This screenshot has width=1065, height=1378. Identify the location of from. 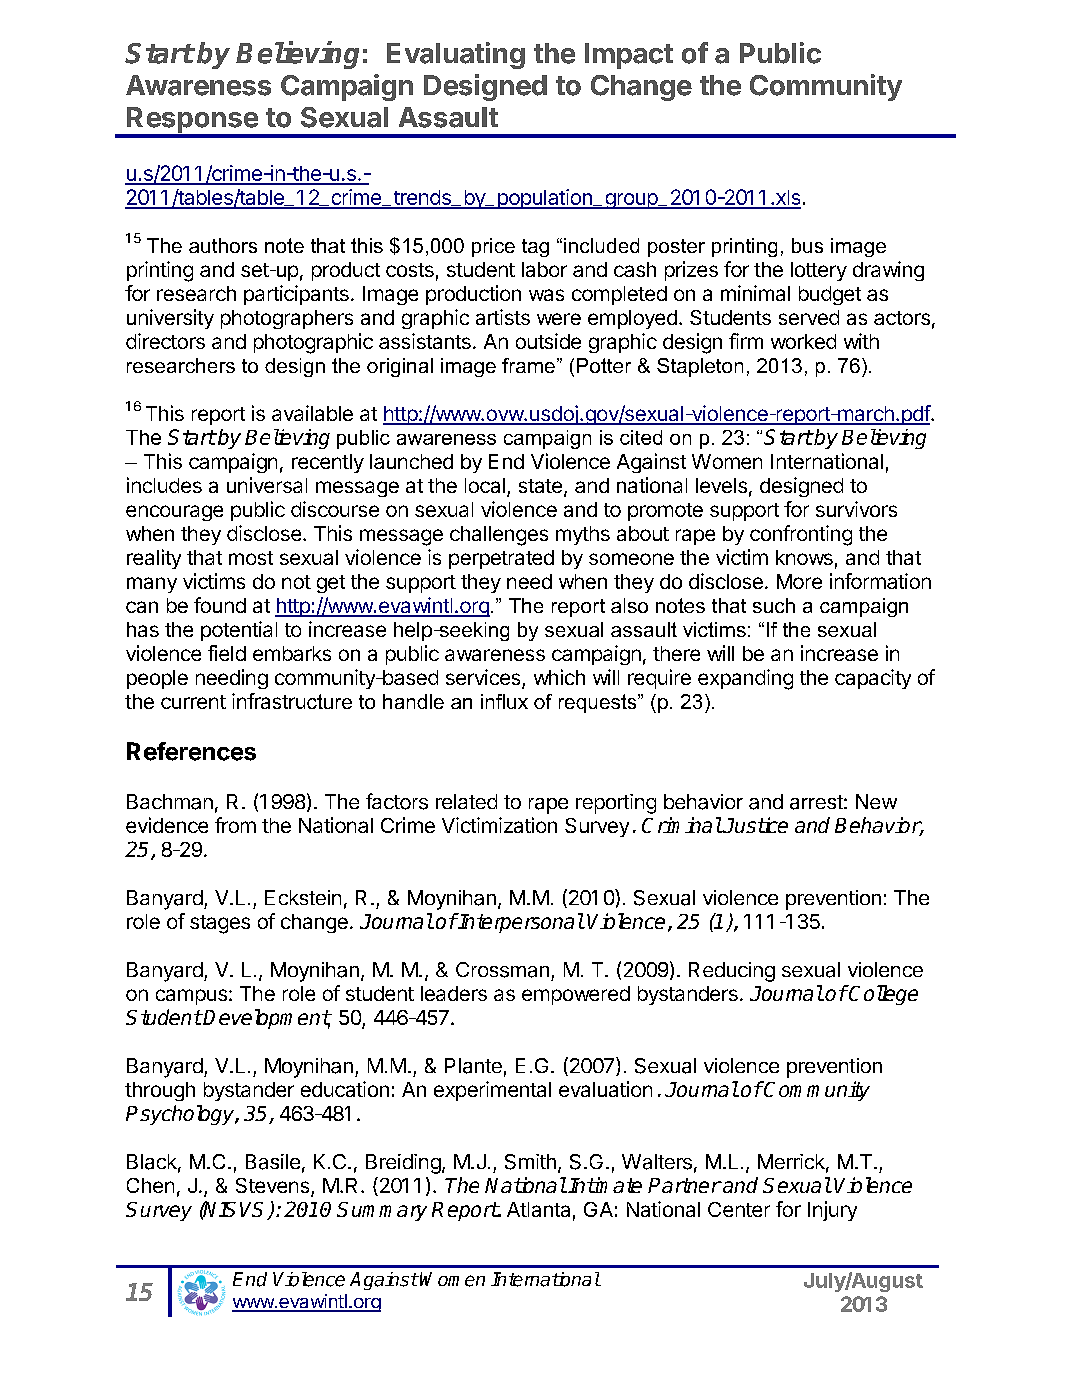
(235, 825).
